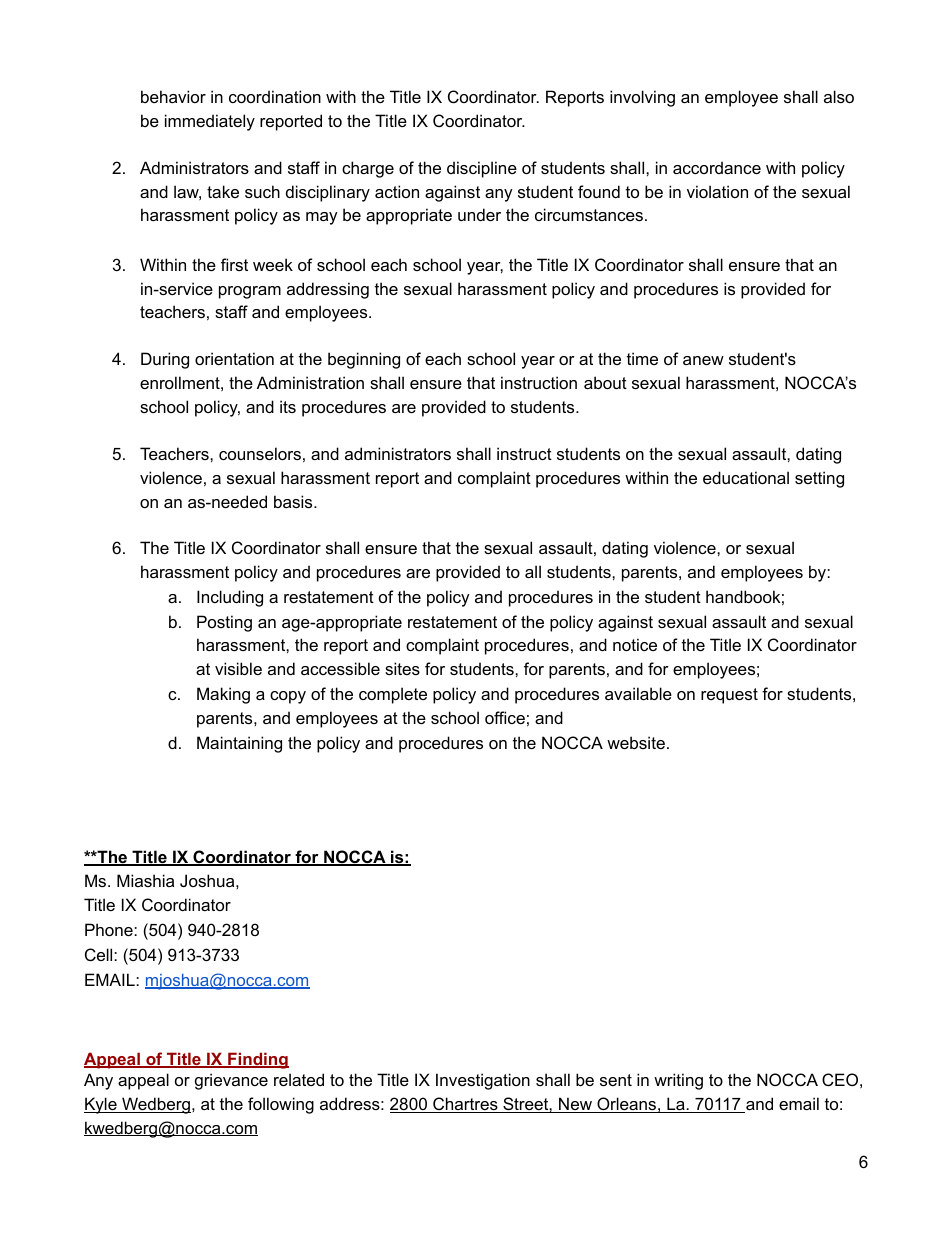 The image size is (952, 1233). Describe the element at coordinates (231, 1081) in the screenshot. I see `grievance` at that location.
